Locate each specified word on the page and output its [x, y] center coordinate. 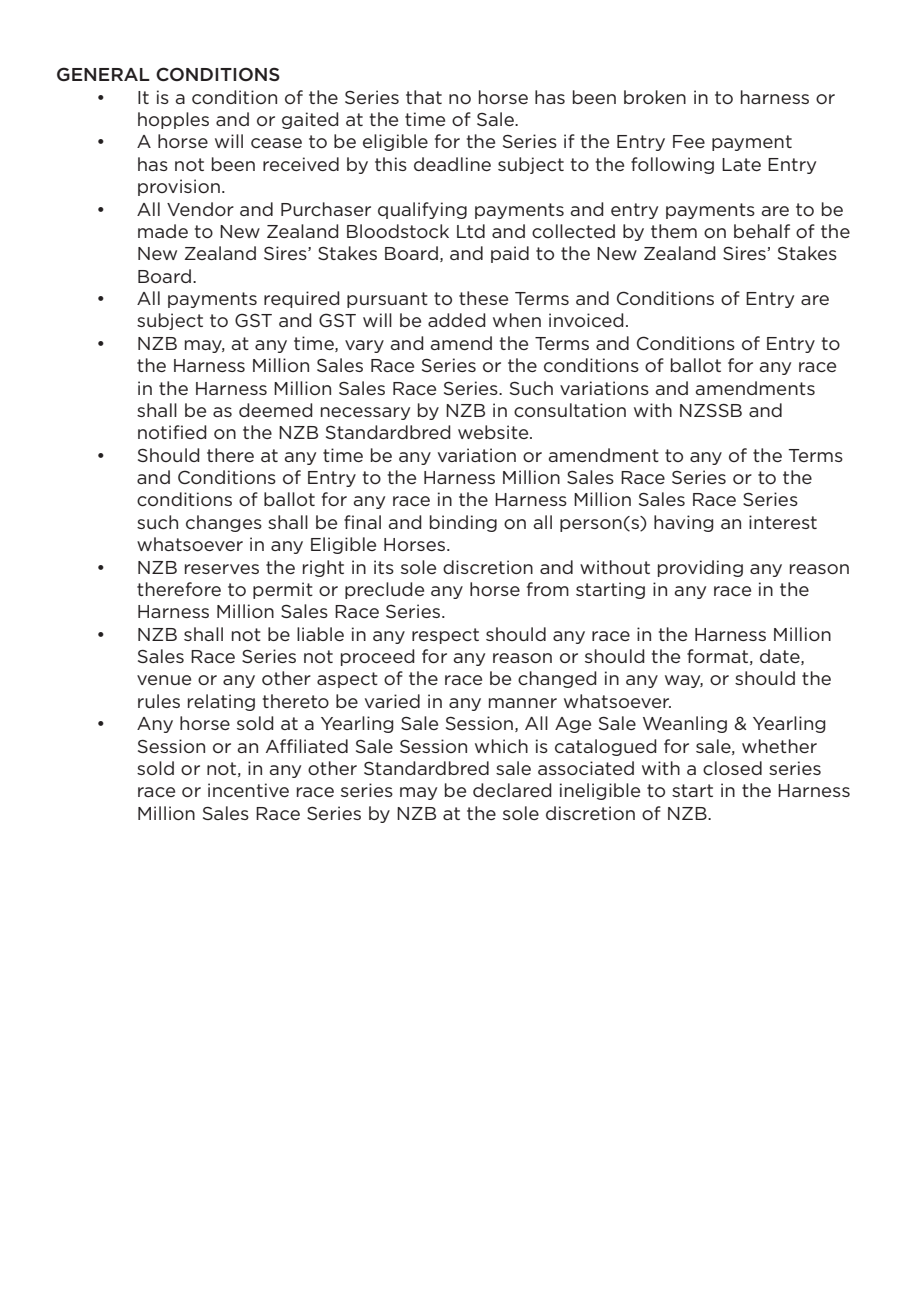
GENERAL [103, 74]
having [684, 523]
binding [463, 523]
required [302, 299]
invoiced [586, 320]
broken [655, 97]
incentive [248, 790]
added [457, 320]
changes [224, 523]
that [424, 97]
